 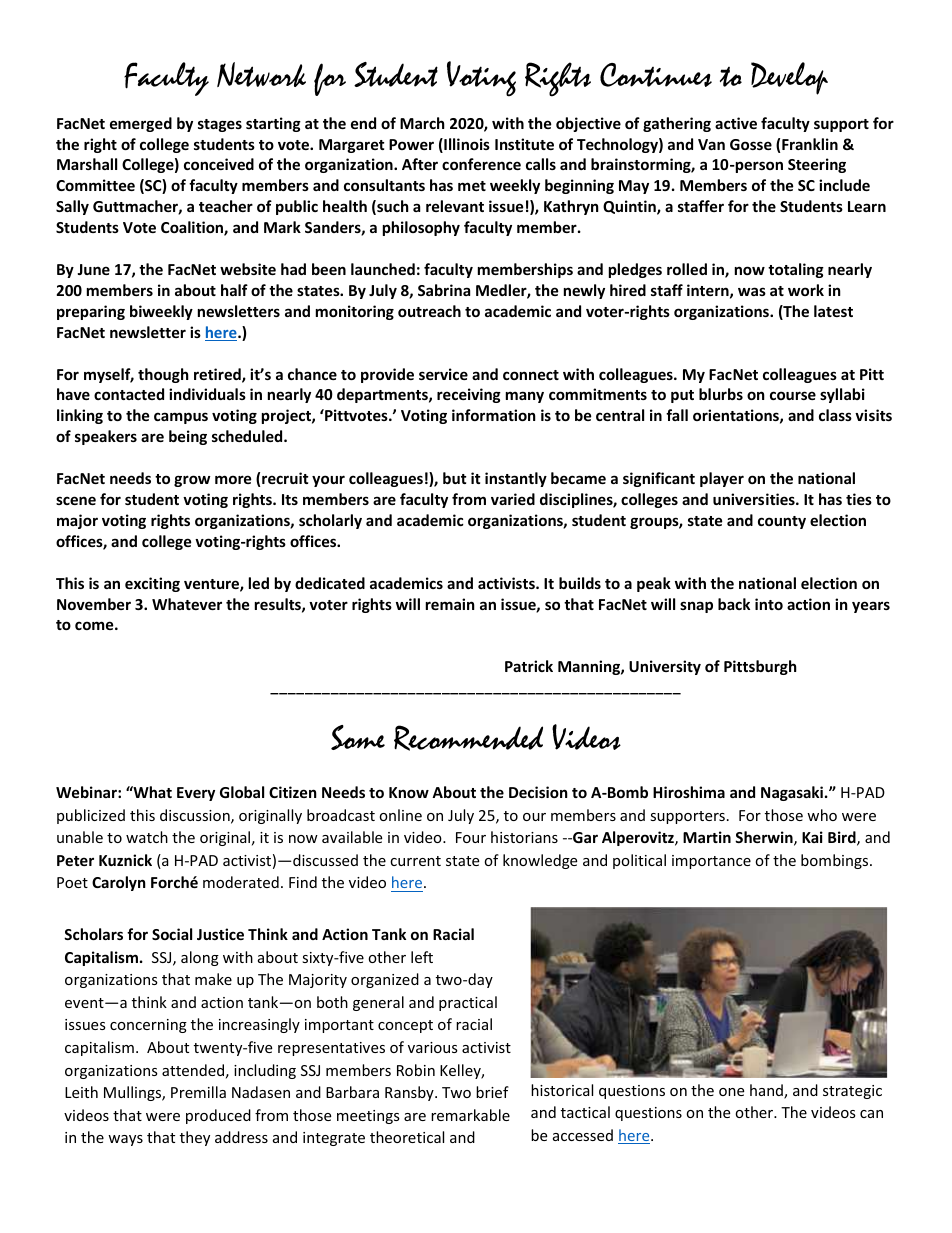 I want to click on service, so click(x=443, y=374).
